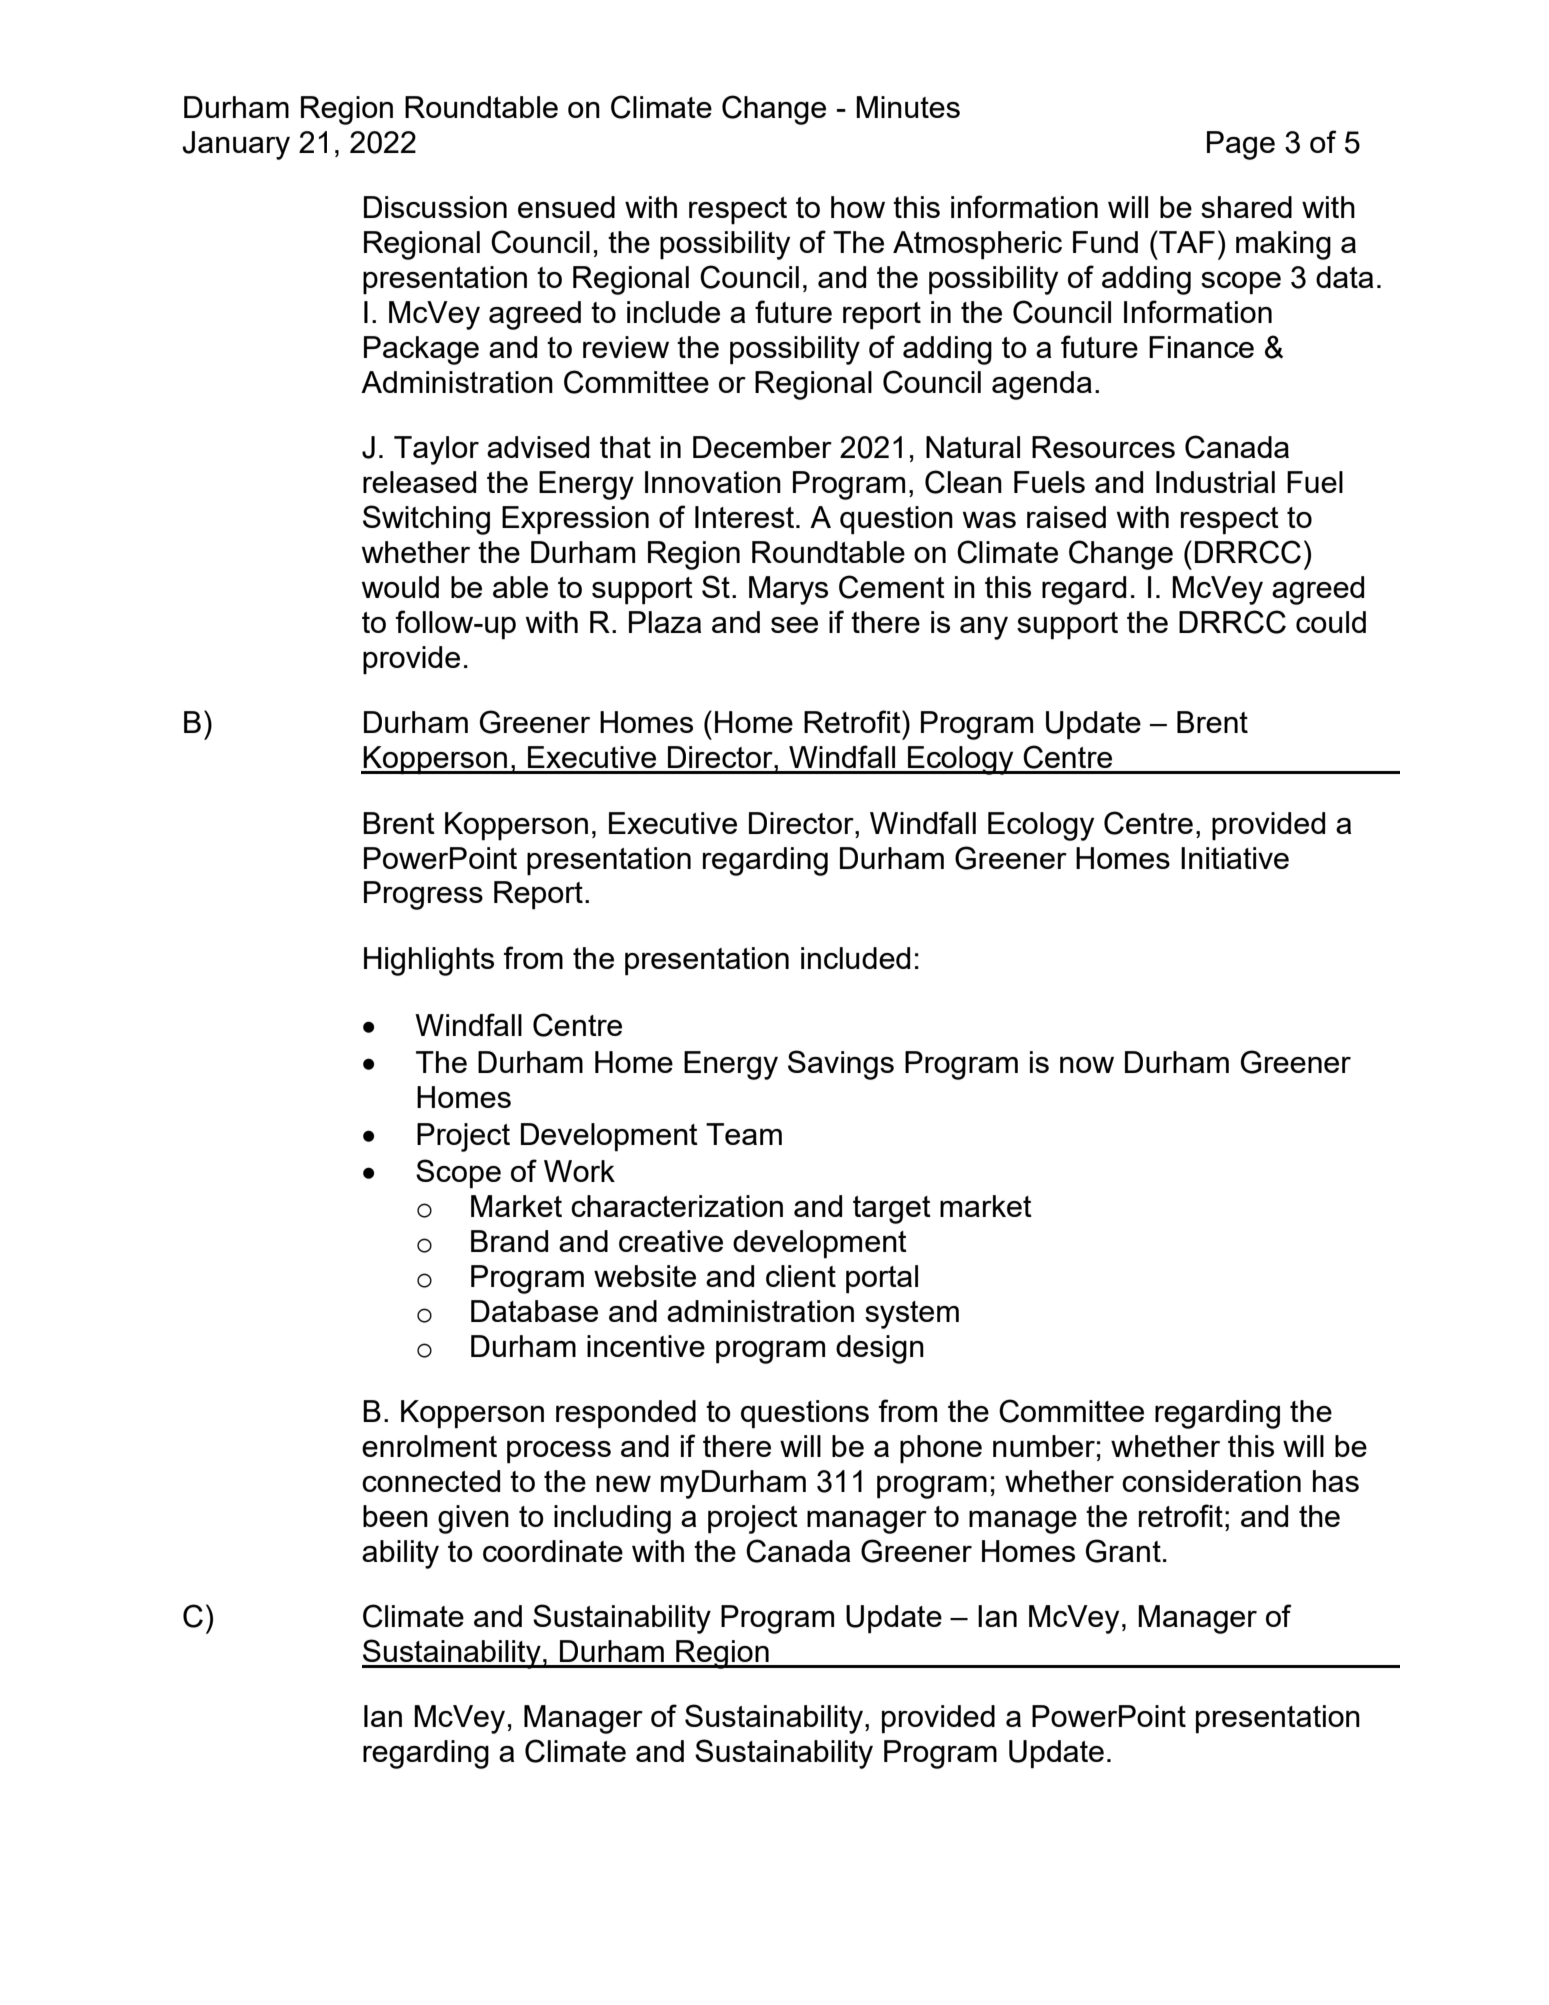 This document has width=1549, height=2005. Describe the element at coordinates (1211, 1481) in the document. I see `consideration` at that location.
